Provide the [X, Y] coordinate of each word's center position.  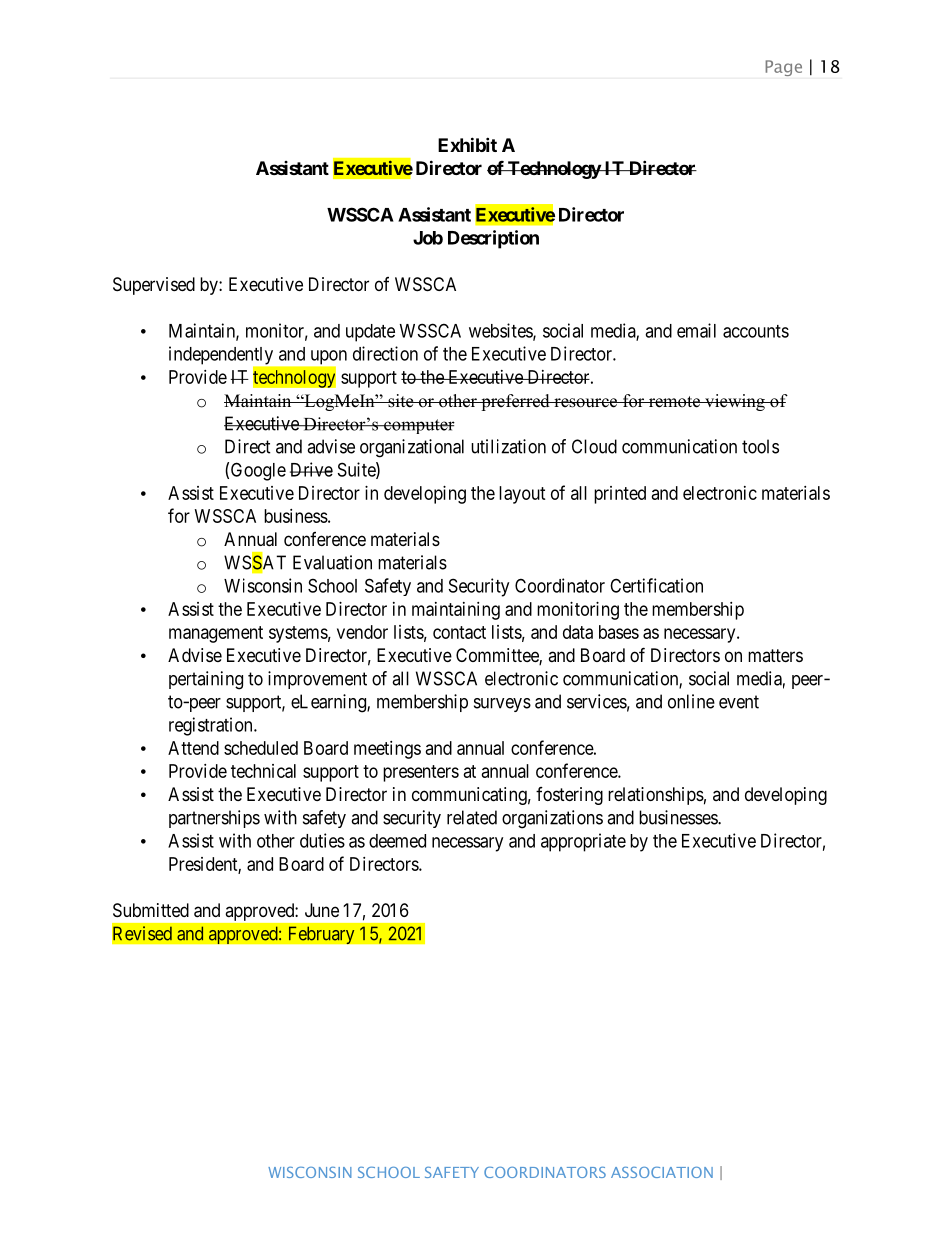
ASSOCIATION [662, 1172]
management [216, 634]
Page [783, 68]
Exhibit [467, 144]
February [321, 935]
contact [459, 632]
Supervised [154, 286]
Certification [656, 585]
